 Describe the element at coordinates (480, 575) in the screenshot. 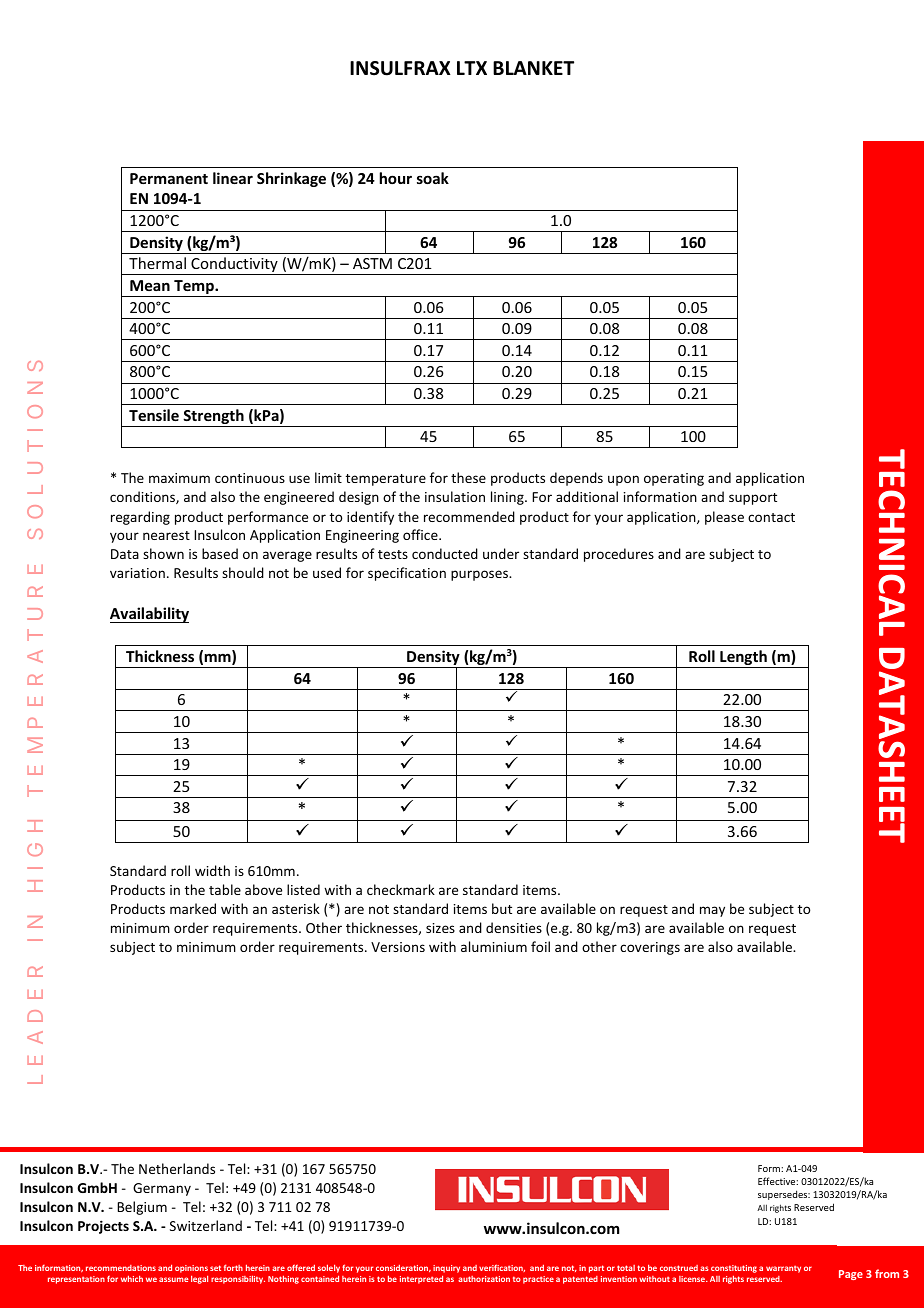

I see `purposes` at that location.
